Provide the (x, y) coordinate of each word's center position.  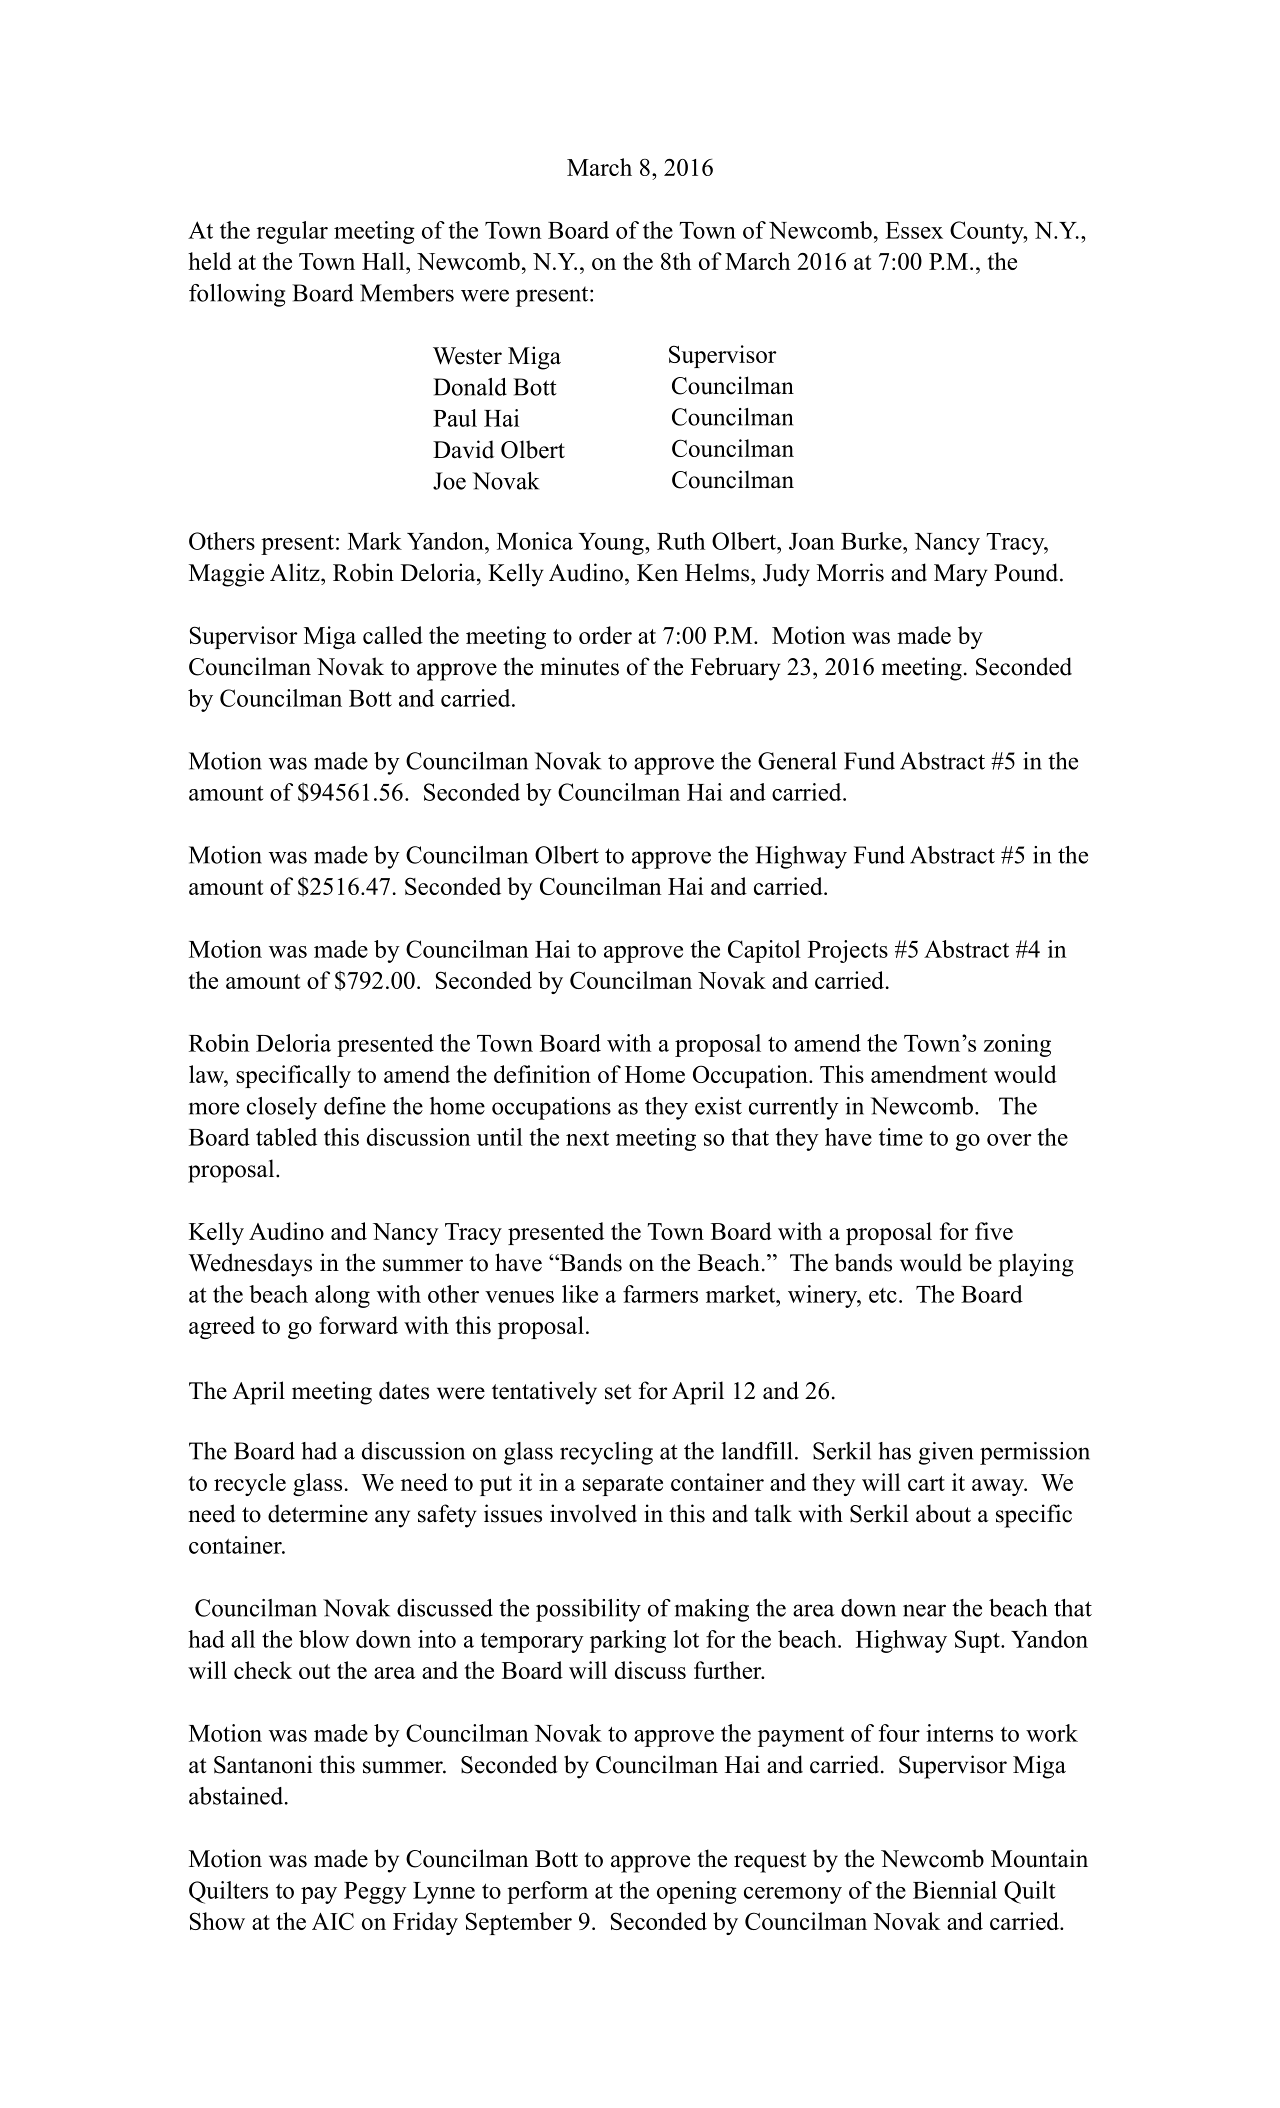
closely (282, 1108)
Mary (961, 575)
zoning (1017, 1045)
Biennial (955, 1890)
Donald (470, 387)
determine (318, 1513)
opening (697, 1892)
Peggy (375, 1893)
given (946, 1453)
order (605, 635)
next (587, 1138)
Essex (914, 230)
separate (623, 1486)
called (393, 635)
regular (292, 232)
